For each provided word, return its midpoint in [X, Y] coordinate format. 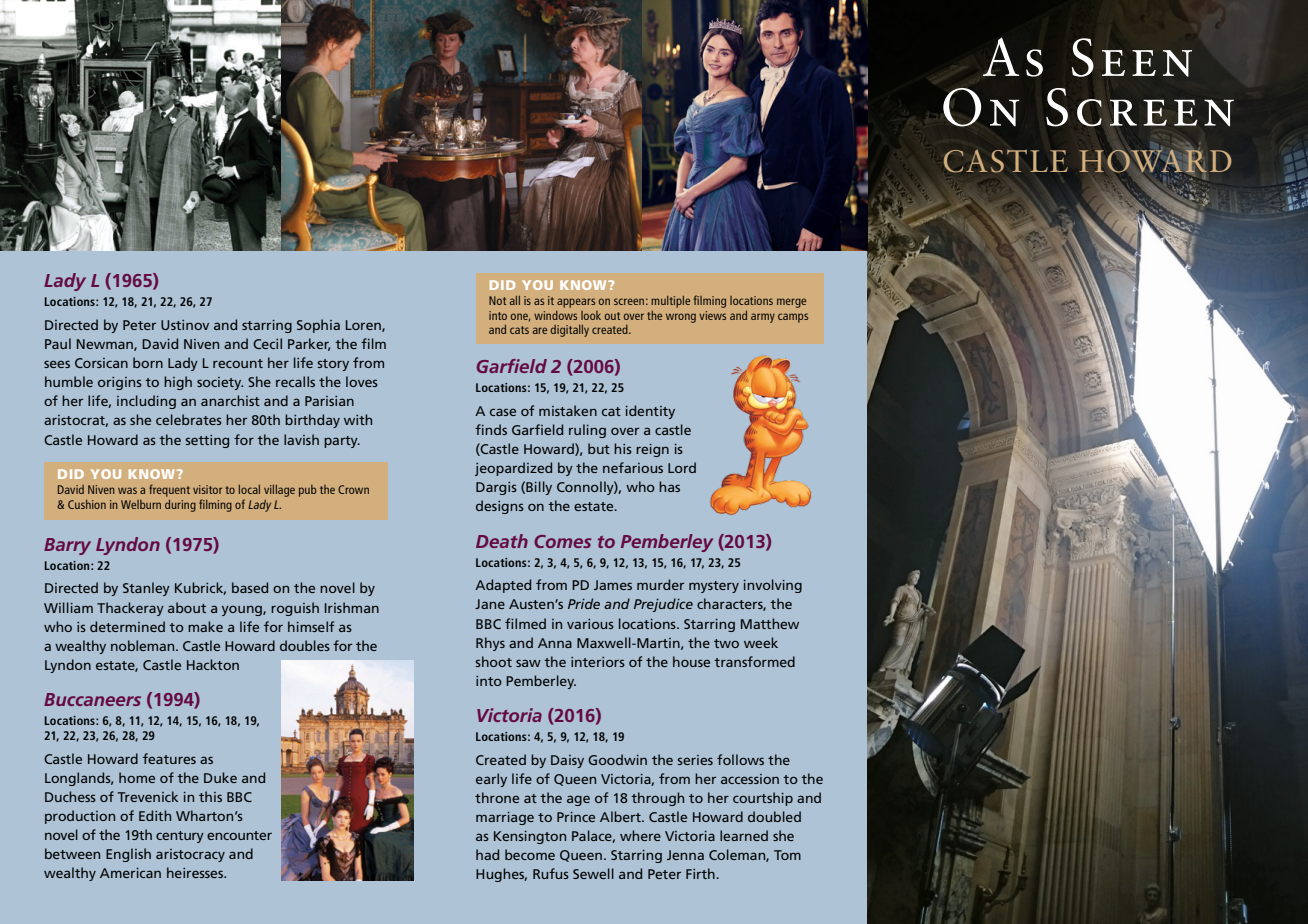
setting [207, 441]
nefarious [633, 467]
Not [497, 300]
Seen [1132, 57]
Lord [682, 467]
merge [791, 303]
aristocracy [190, 855]
